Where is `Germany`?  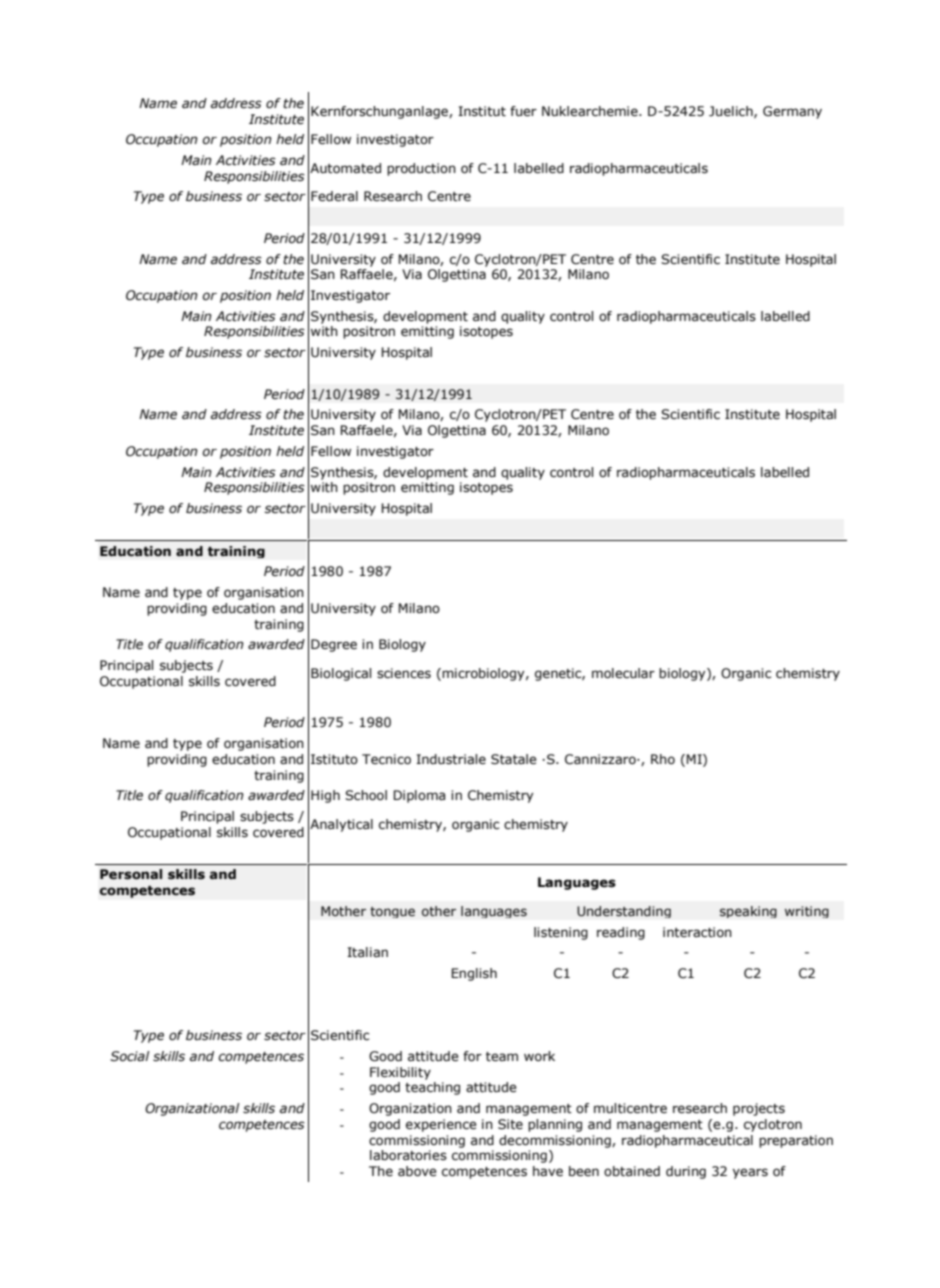
Germany is located at coordinates (792, 112).
